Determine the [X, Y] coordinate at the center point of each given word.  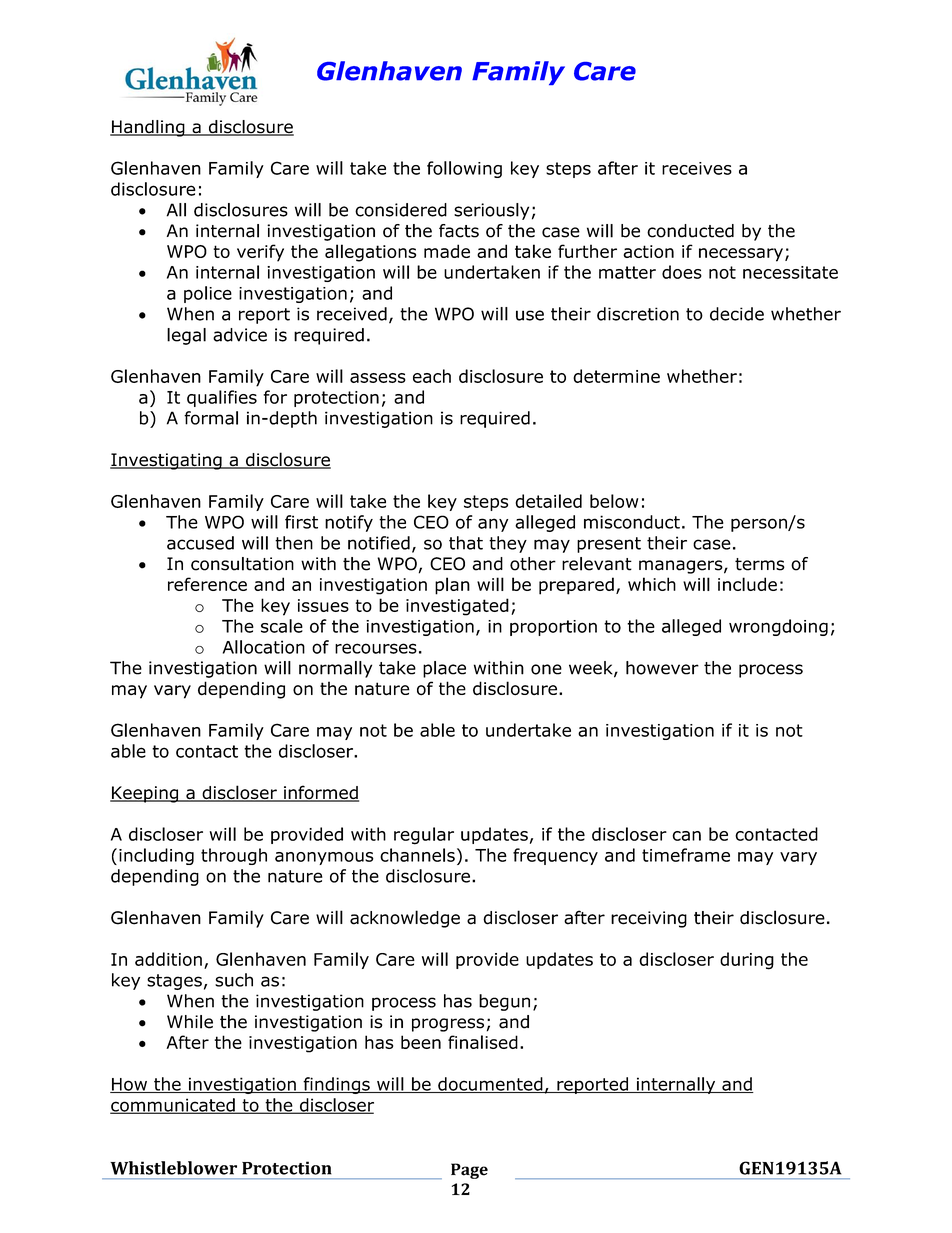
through [234, 856]
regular [424, 836]
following [464, 169]
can [686, 836]
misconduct [632, 522]
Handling [148, 128]
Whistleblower [173, 1168]
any [493, 525]
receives [697, 168]
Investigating [167, 461]
